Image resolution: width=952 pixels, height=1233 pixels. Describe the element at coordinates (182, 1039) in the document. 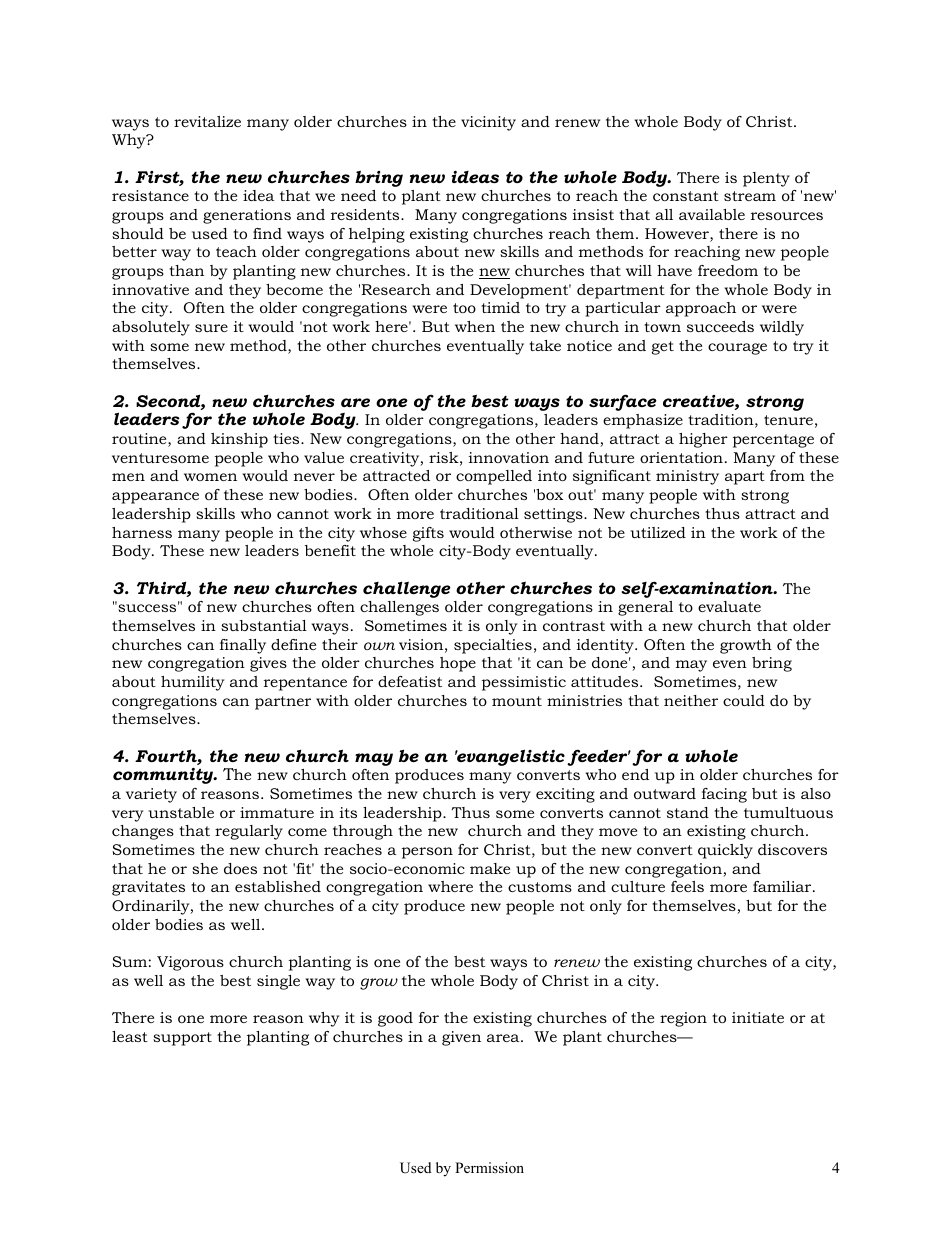

I see `support` at that location.
